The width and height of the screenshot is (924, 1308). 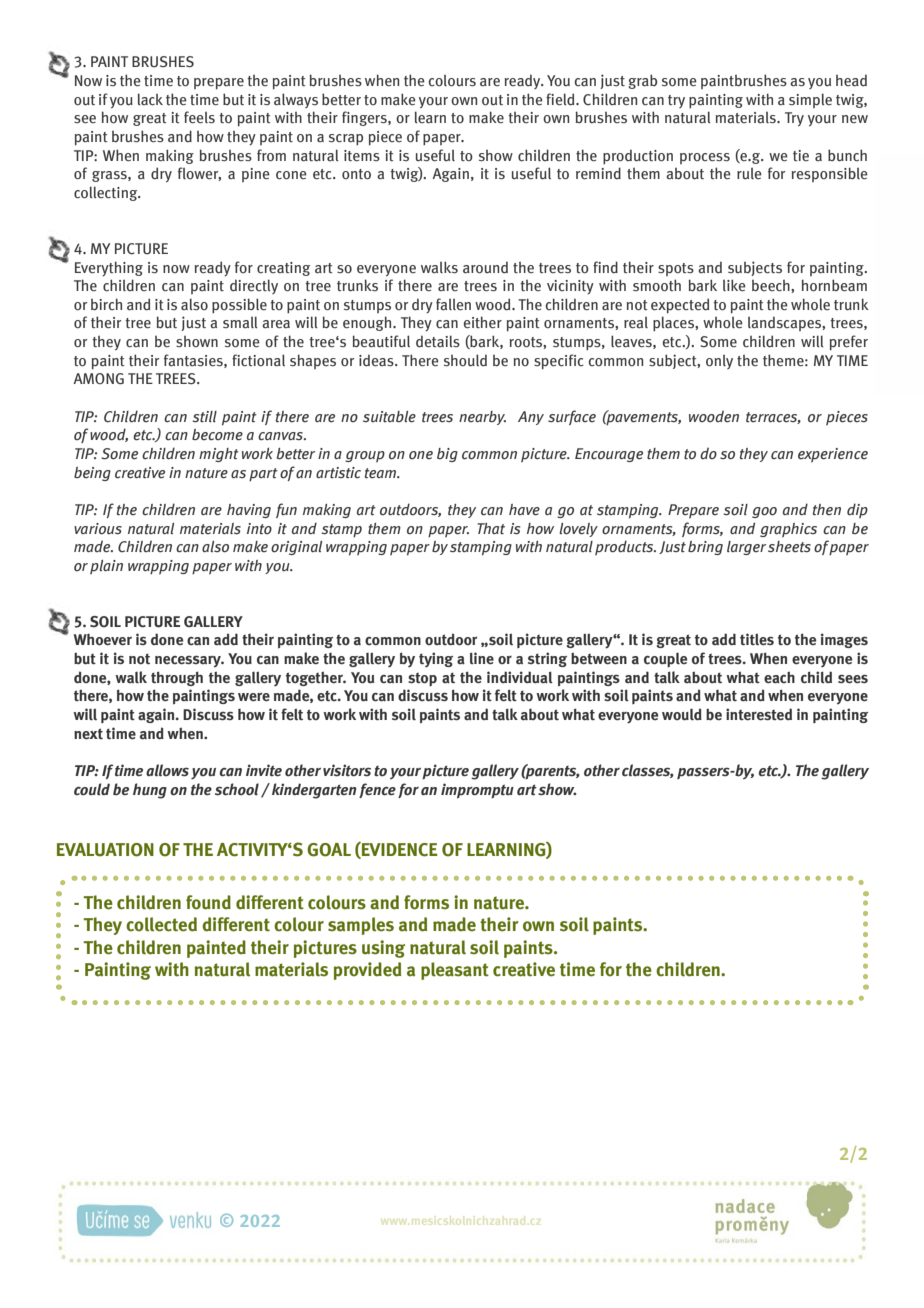 What do you see at coordinates (482, 658) in the screenshot?
I see `line` at bounding box center [482, 658].
